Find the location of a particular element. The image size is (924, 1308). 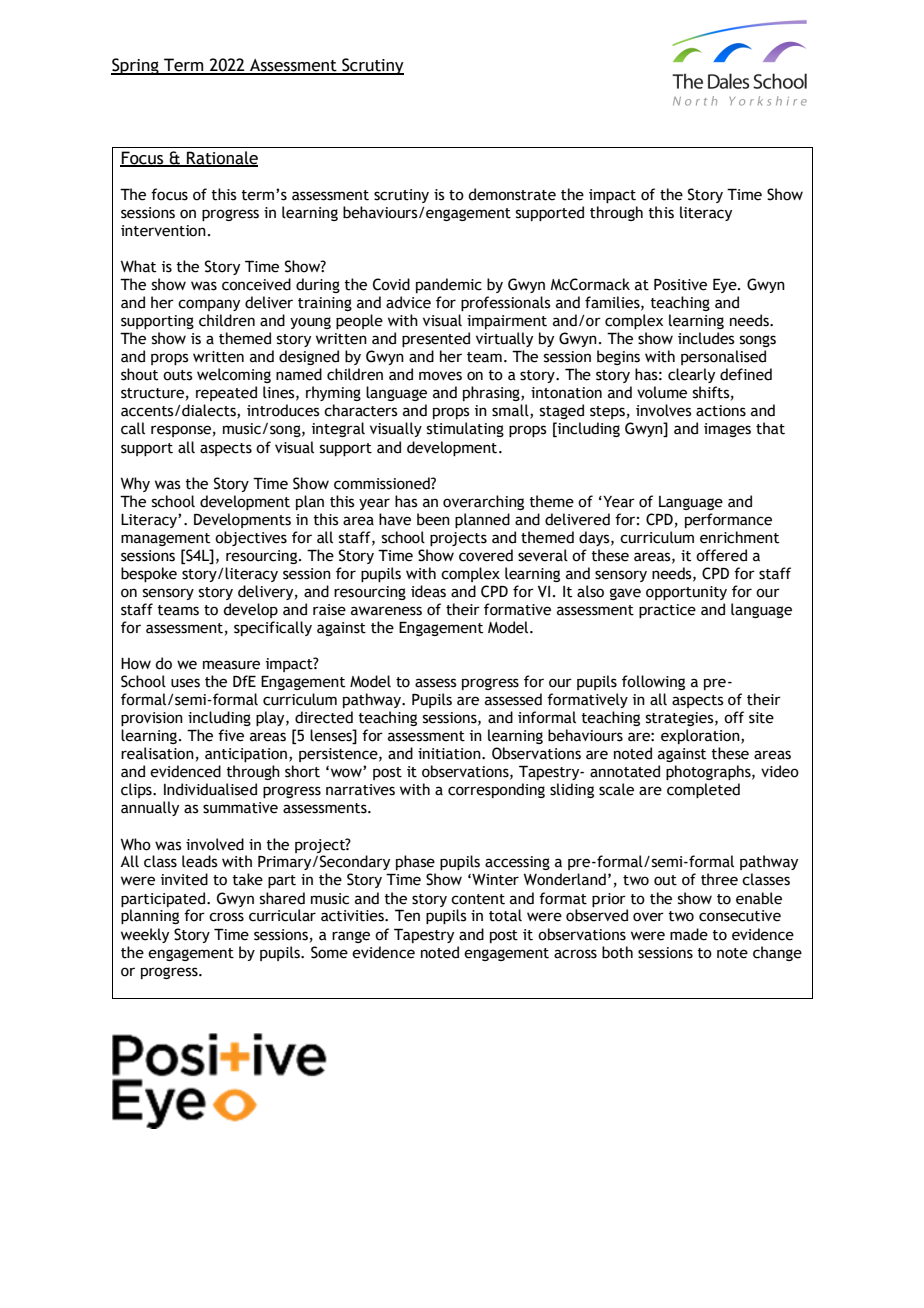

performance is located at coordinates (728, 520).
